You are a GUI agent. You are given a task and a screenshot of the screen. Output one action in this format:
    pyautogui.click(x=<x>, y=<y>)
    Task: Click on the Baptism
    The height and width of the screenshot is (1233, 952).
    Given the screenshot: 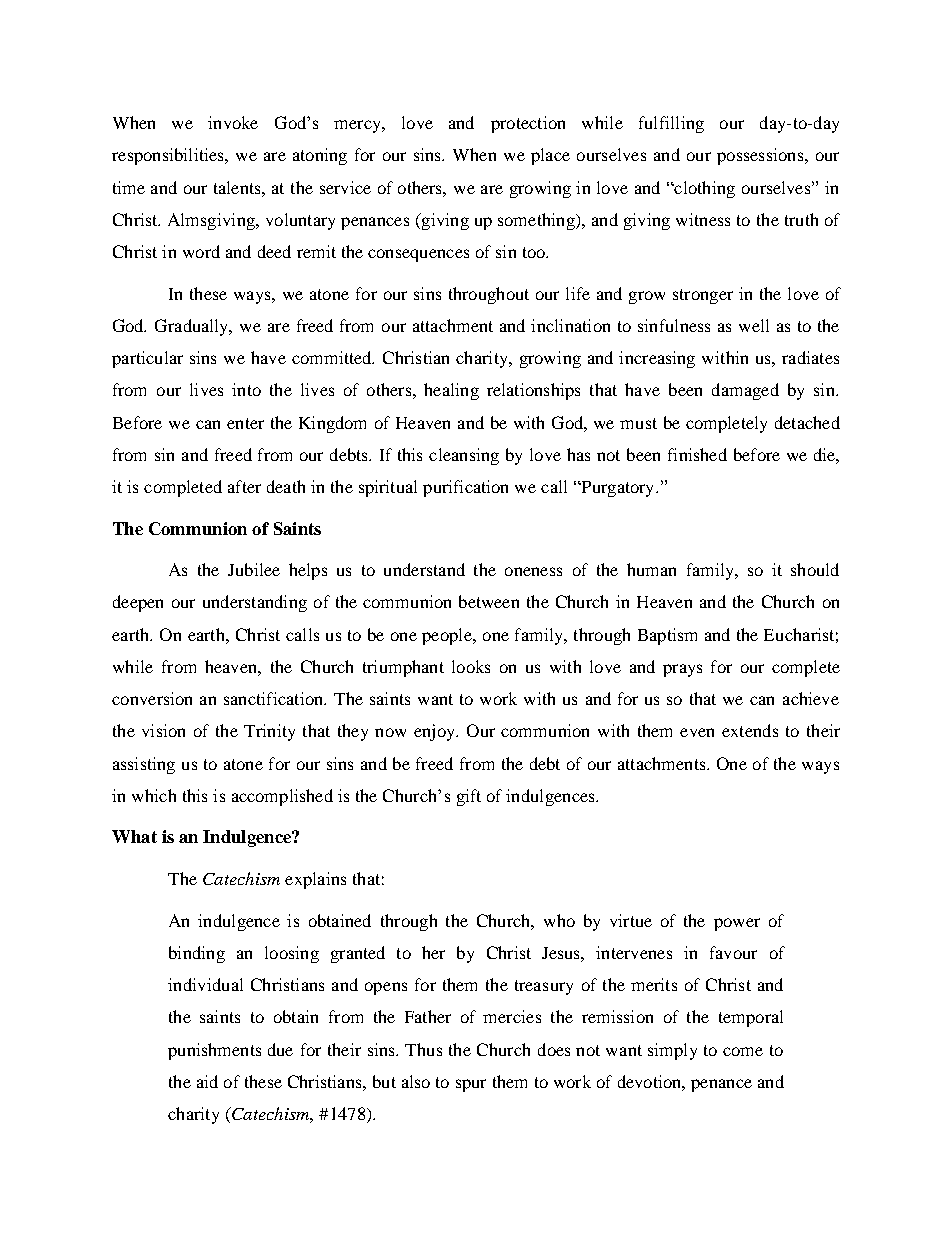 What is the action you would take?
    pyautogui.click(x=667, y=636)
